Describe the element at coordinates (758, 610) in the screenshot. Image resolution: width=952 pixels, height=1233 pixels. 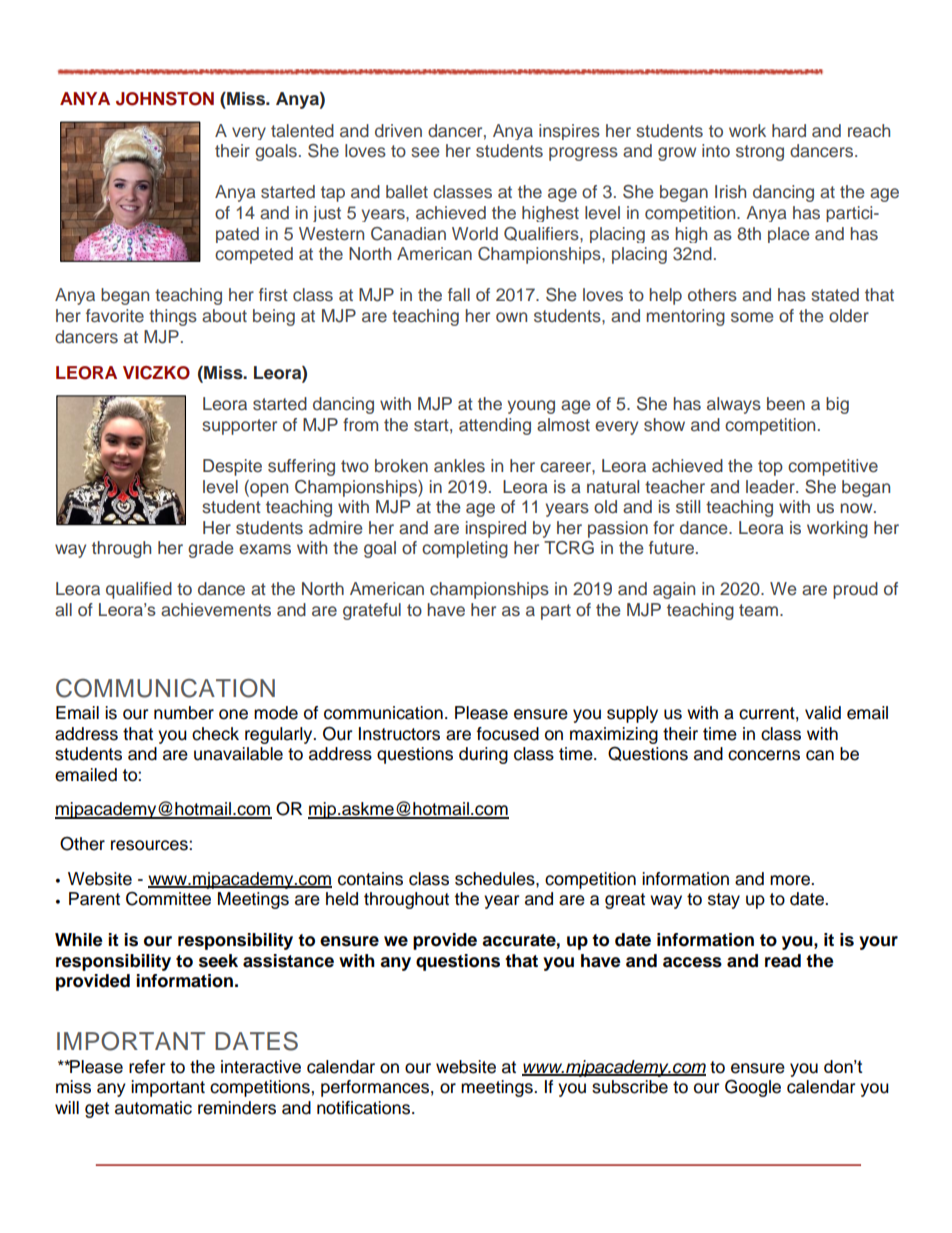
I see `team` at that location.
